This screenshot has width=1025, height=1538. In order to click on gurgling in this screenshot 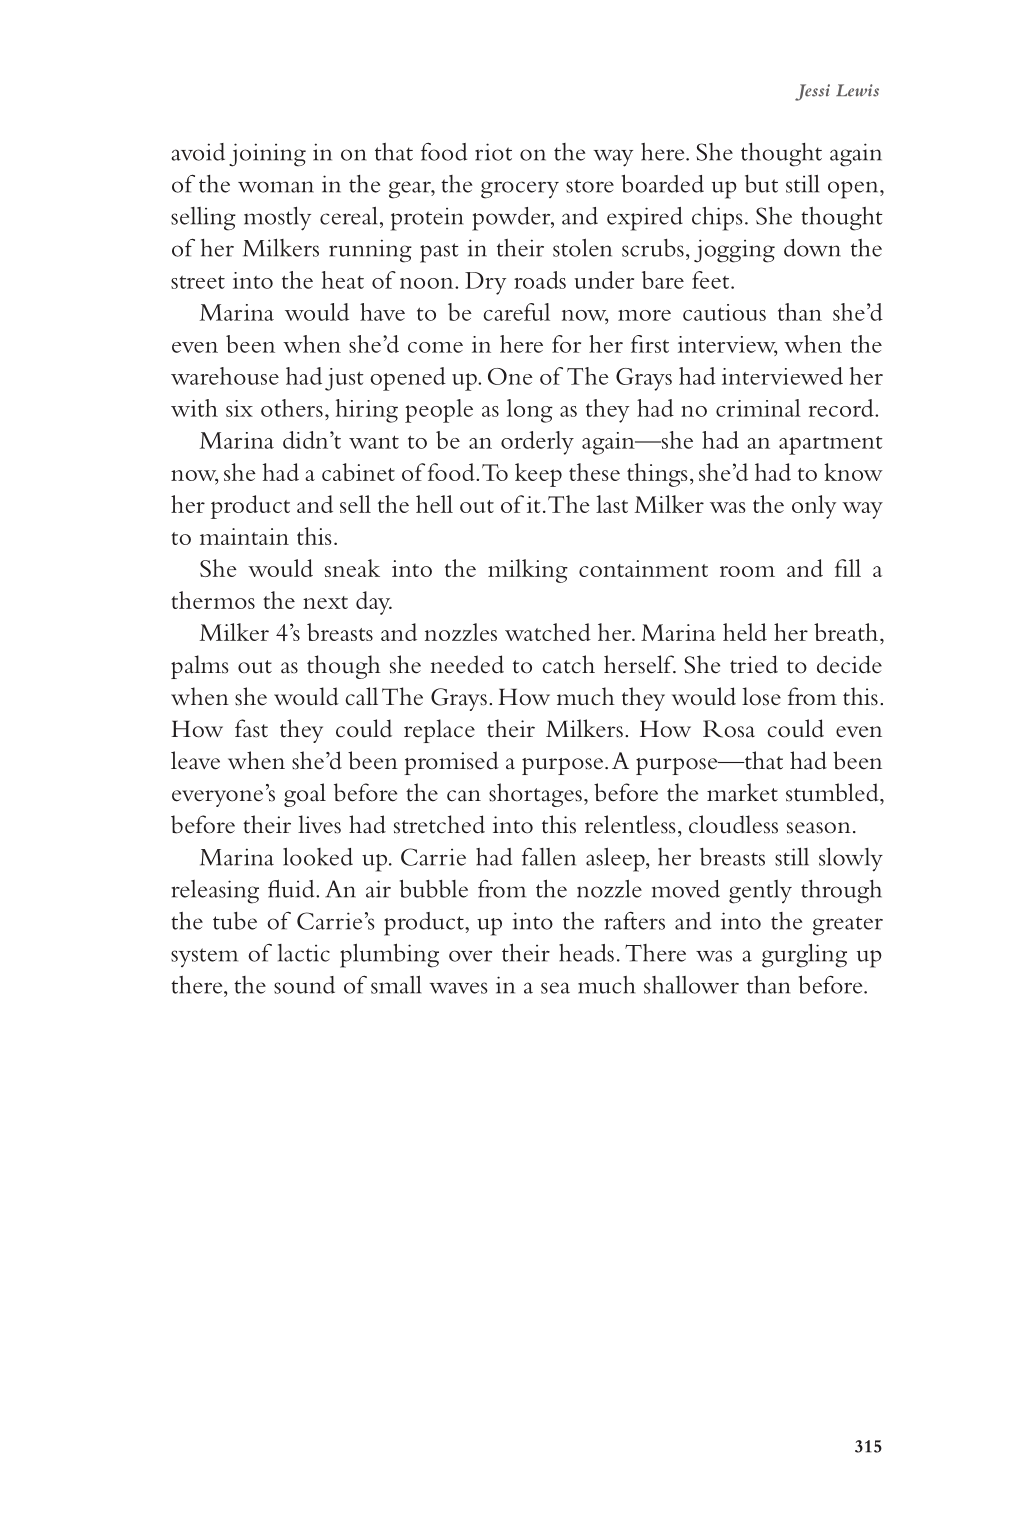, I will do `click(804, 955)`.
